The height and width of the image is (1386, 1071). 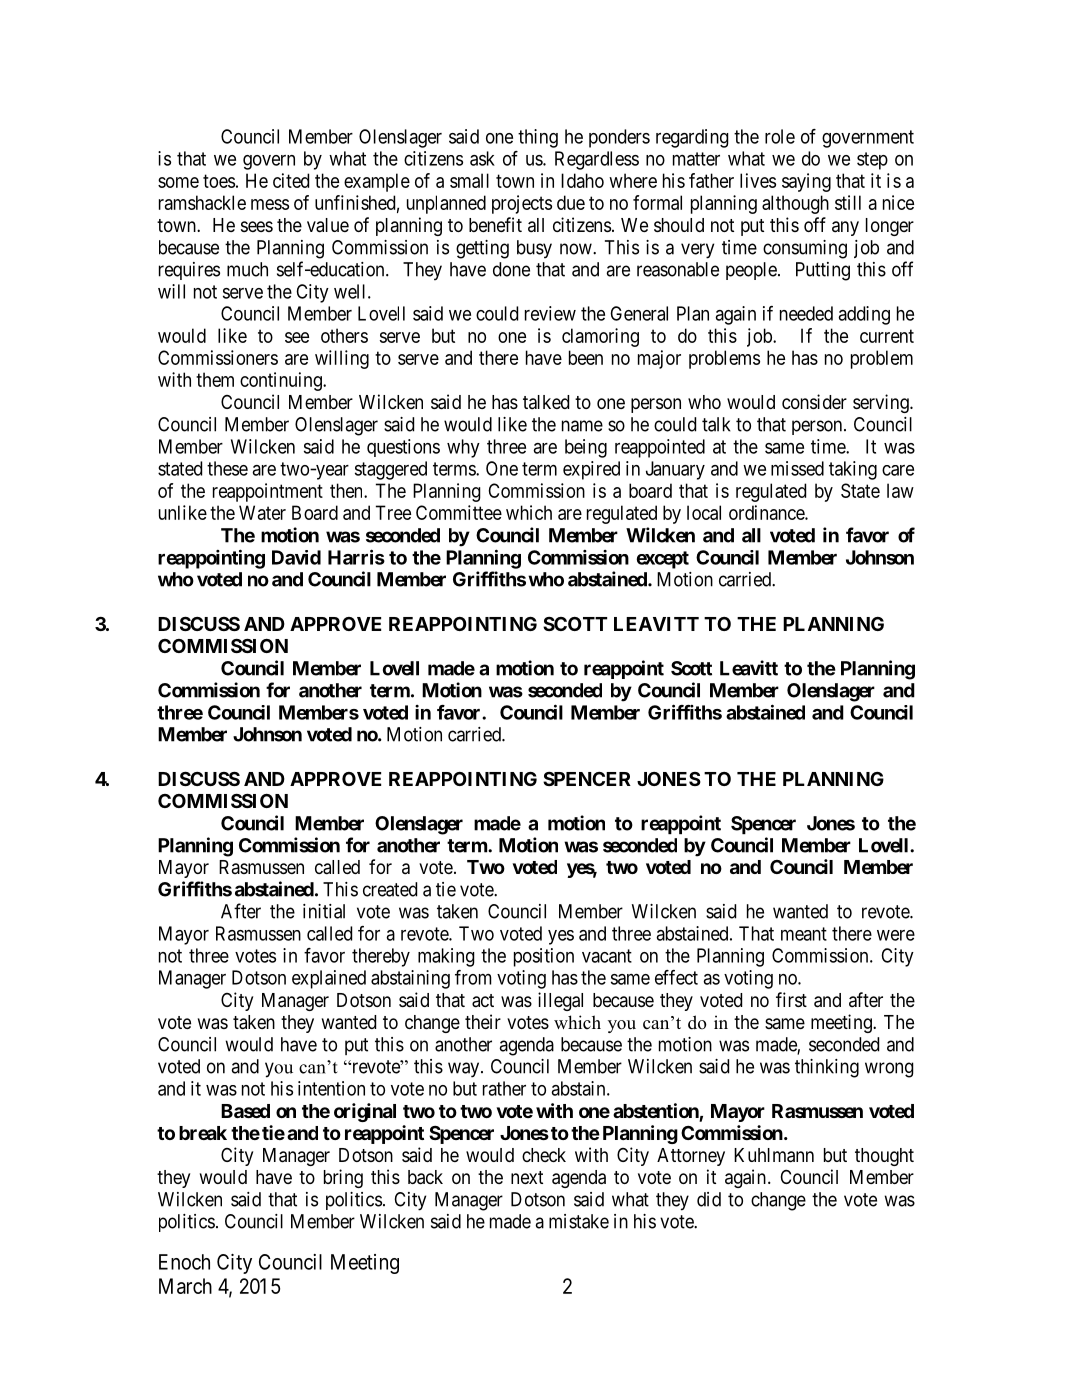 I want to click on except, so click(x=663, y=560).
